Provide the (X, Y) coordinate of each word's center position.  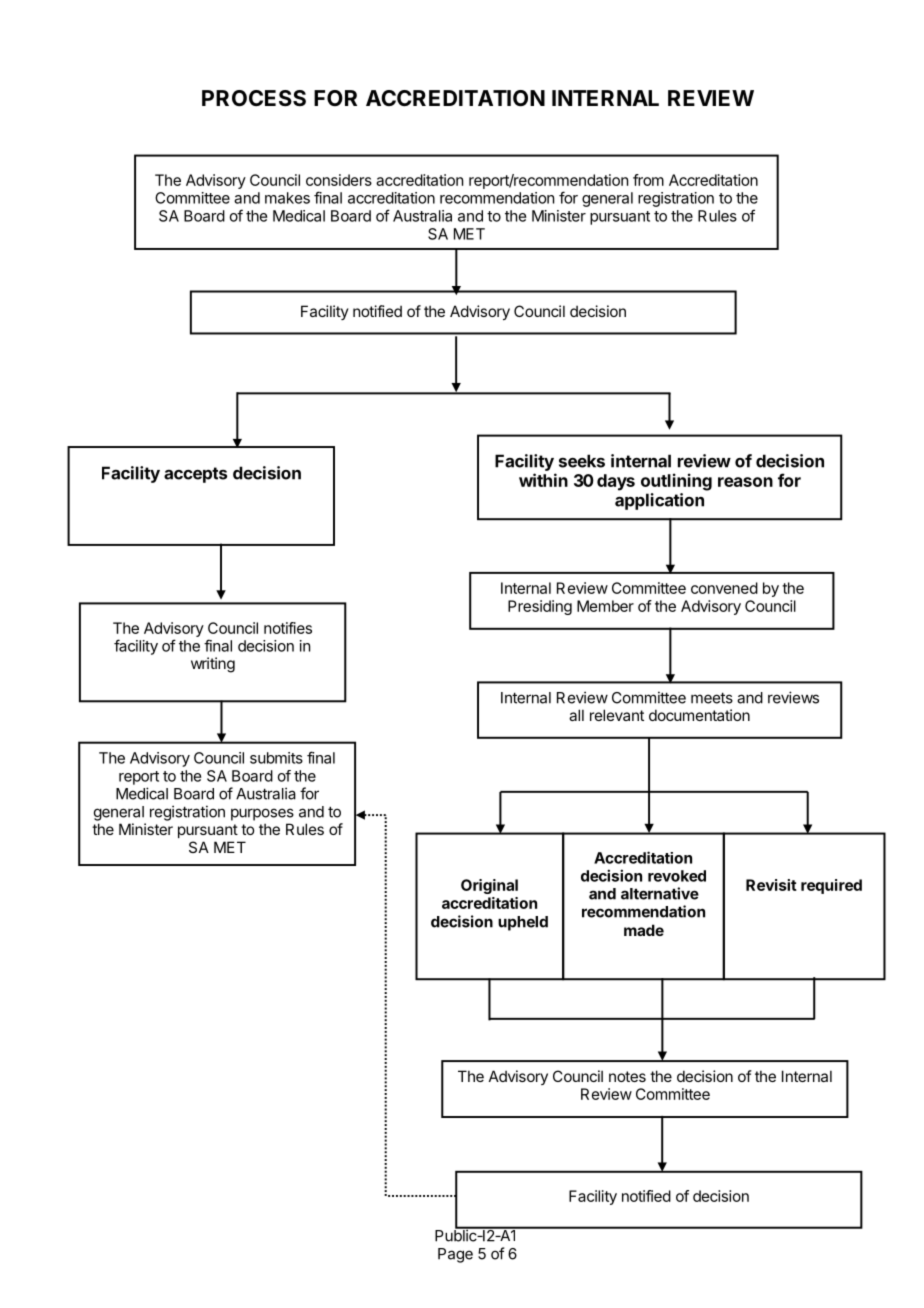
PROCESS (254, 98)
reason (745, 482)
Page (455, 1255)
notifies (288, 628)
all (576, 715)
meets (712, 698)
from (648, 180)
